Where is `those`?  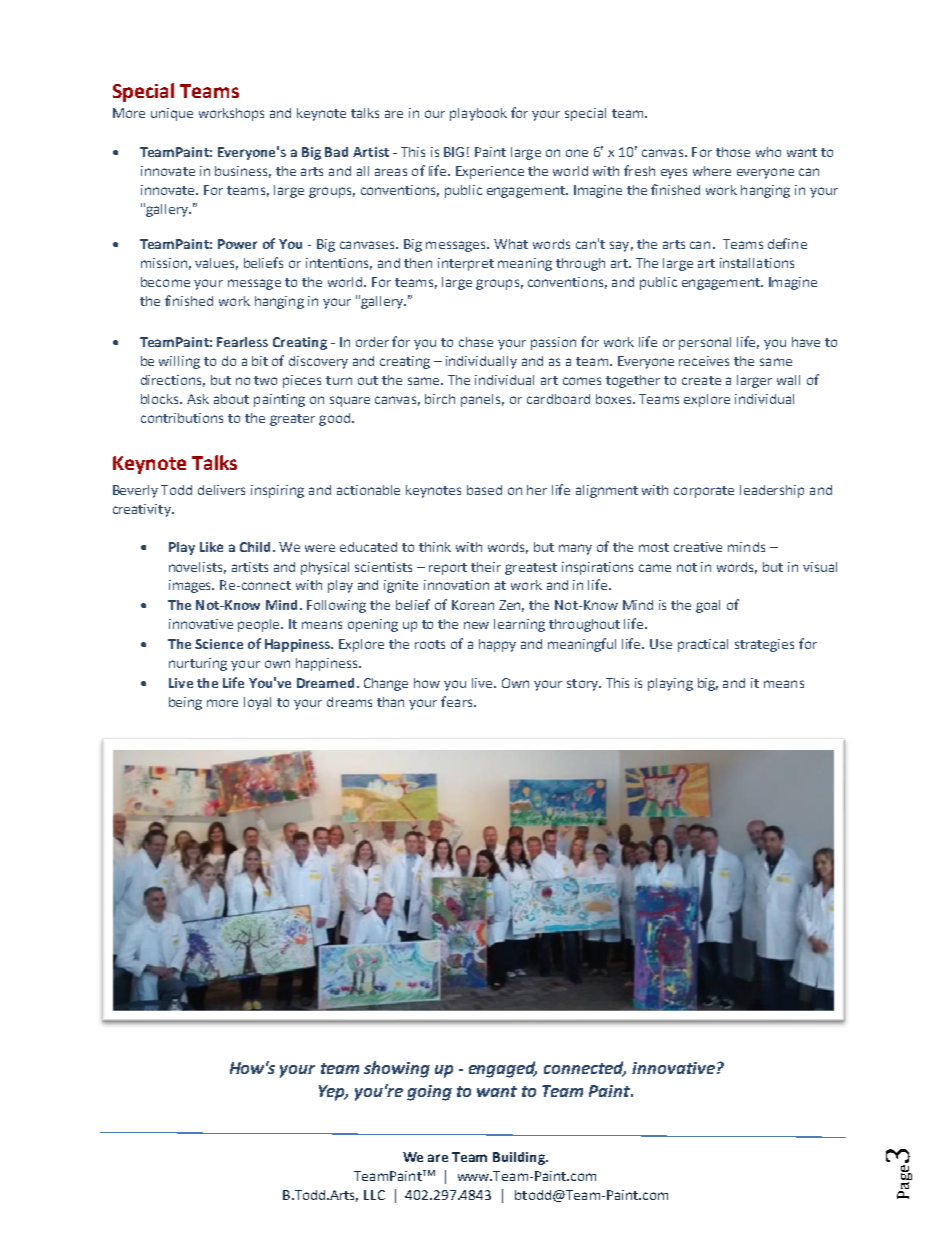 those is located at coordinates (733, 152).
